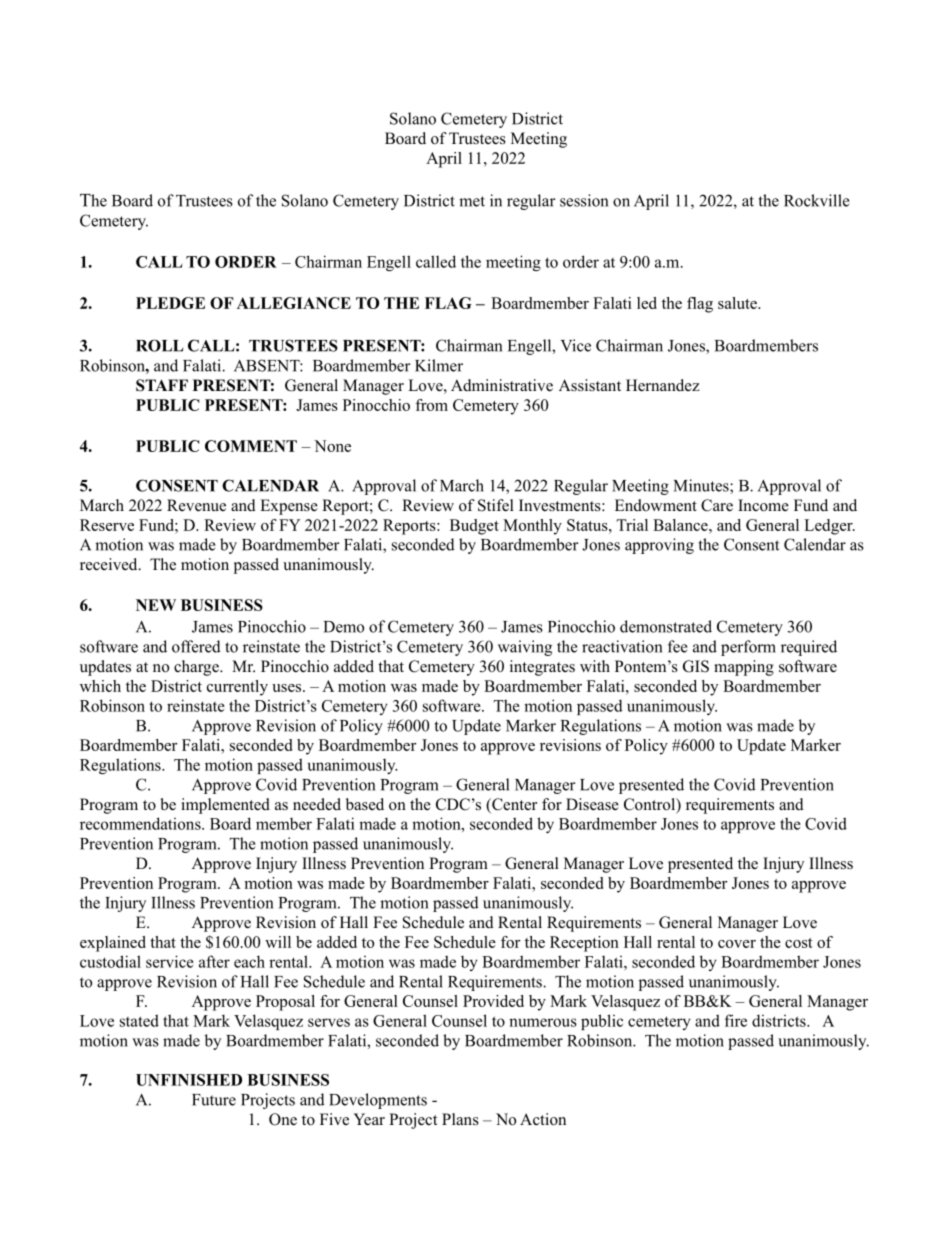 This screenshot has height=1233, width=952. I want to click on session, so click(584, 200).
